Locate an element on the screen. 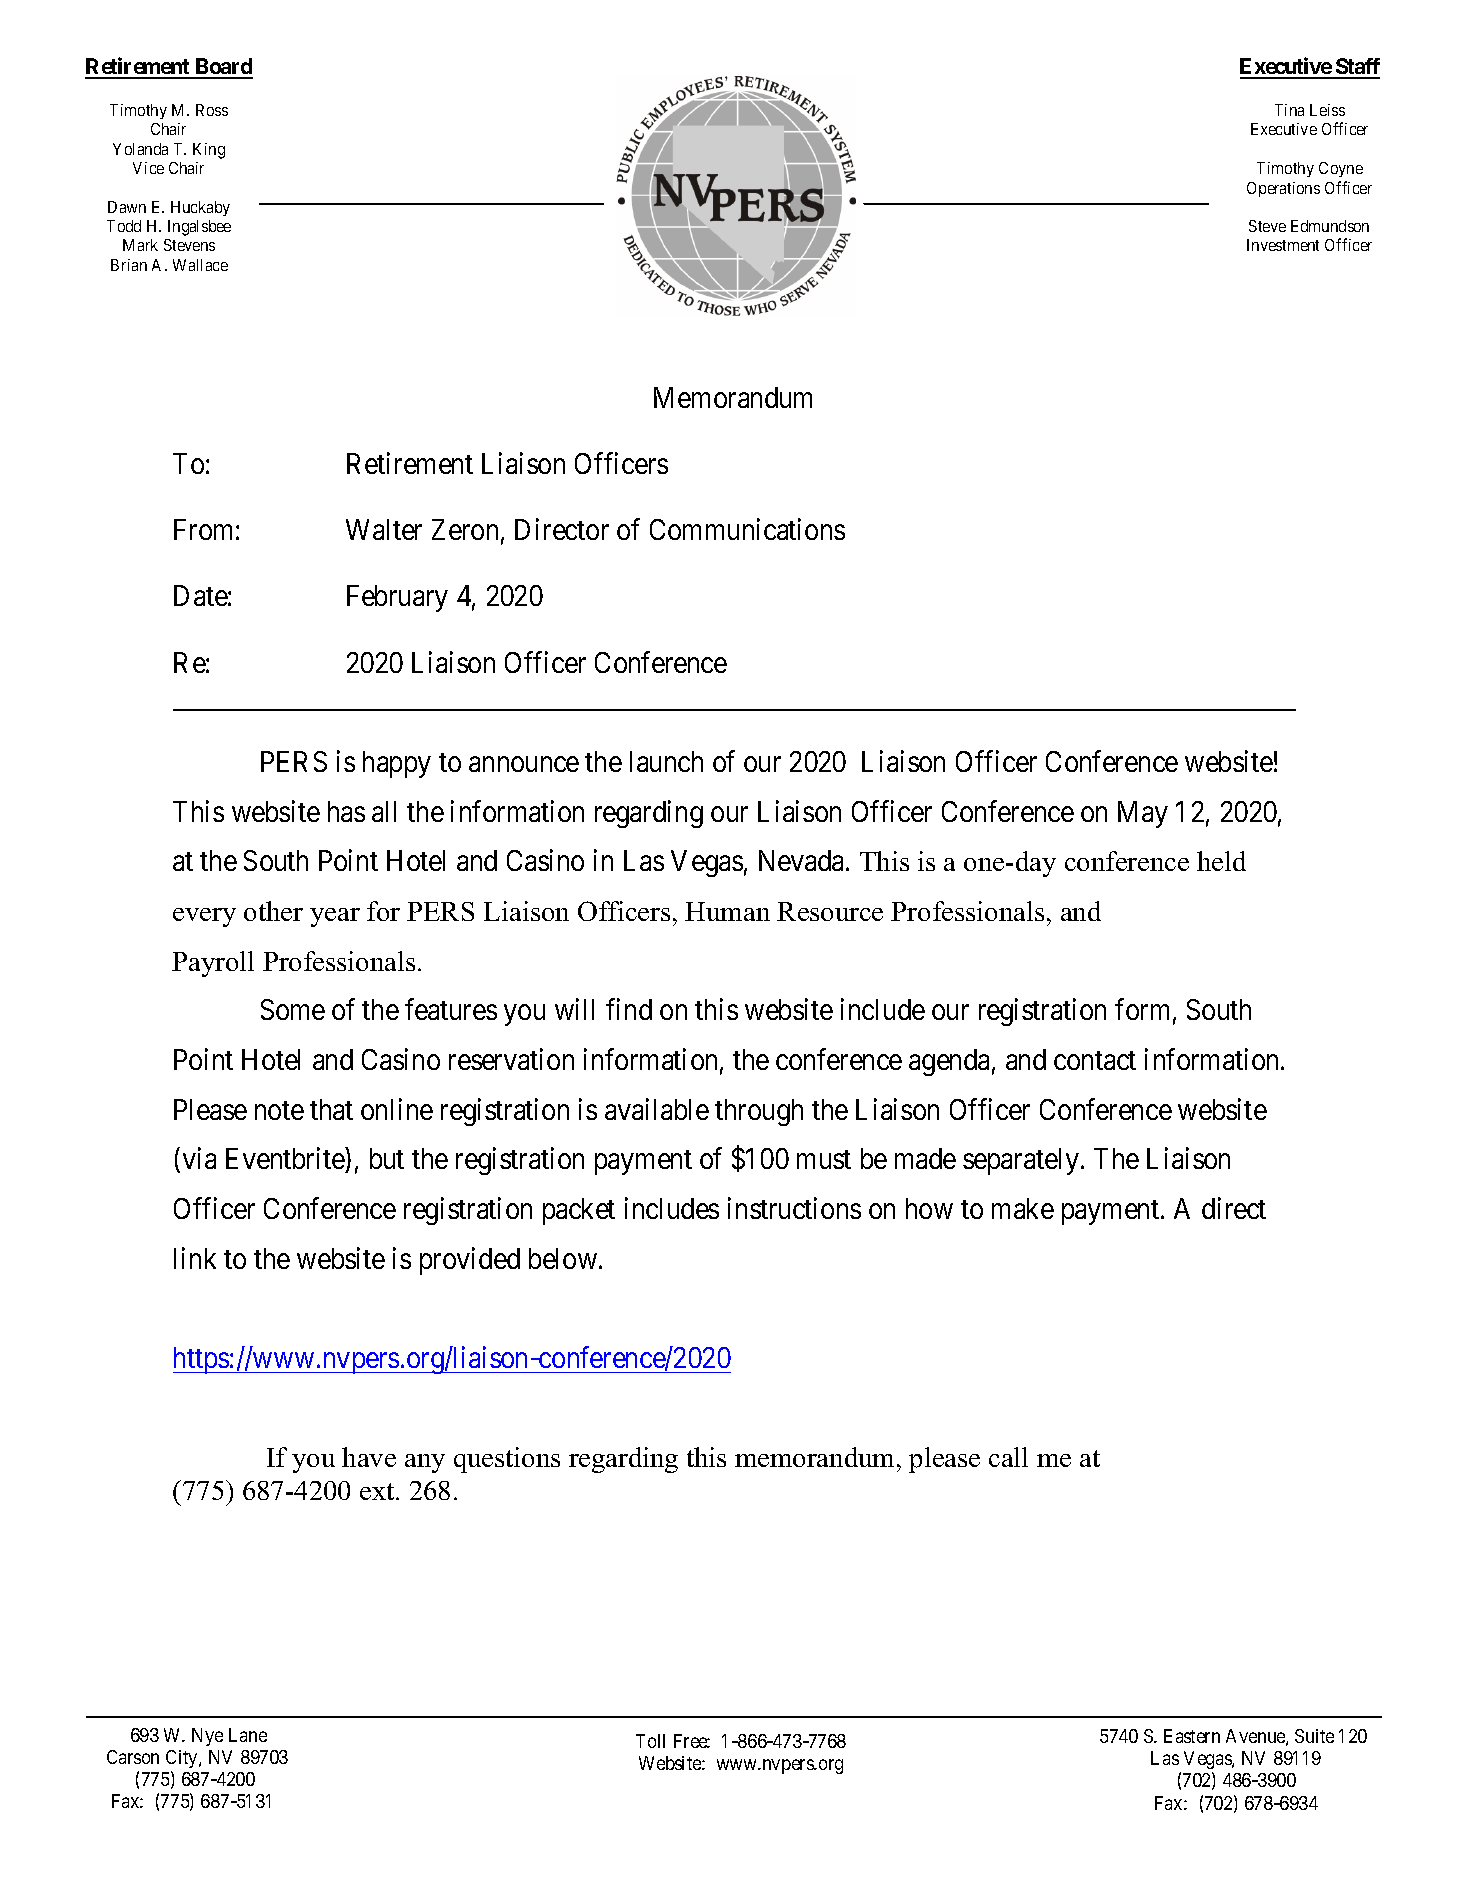  Toll is located at coordinates (650, 1741).
